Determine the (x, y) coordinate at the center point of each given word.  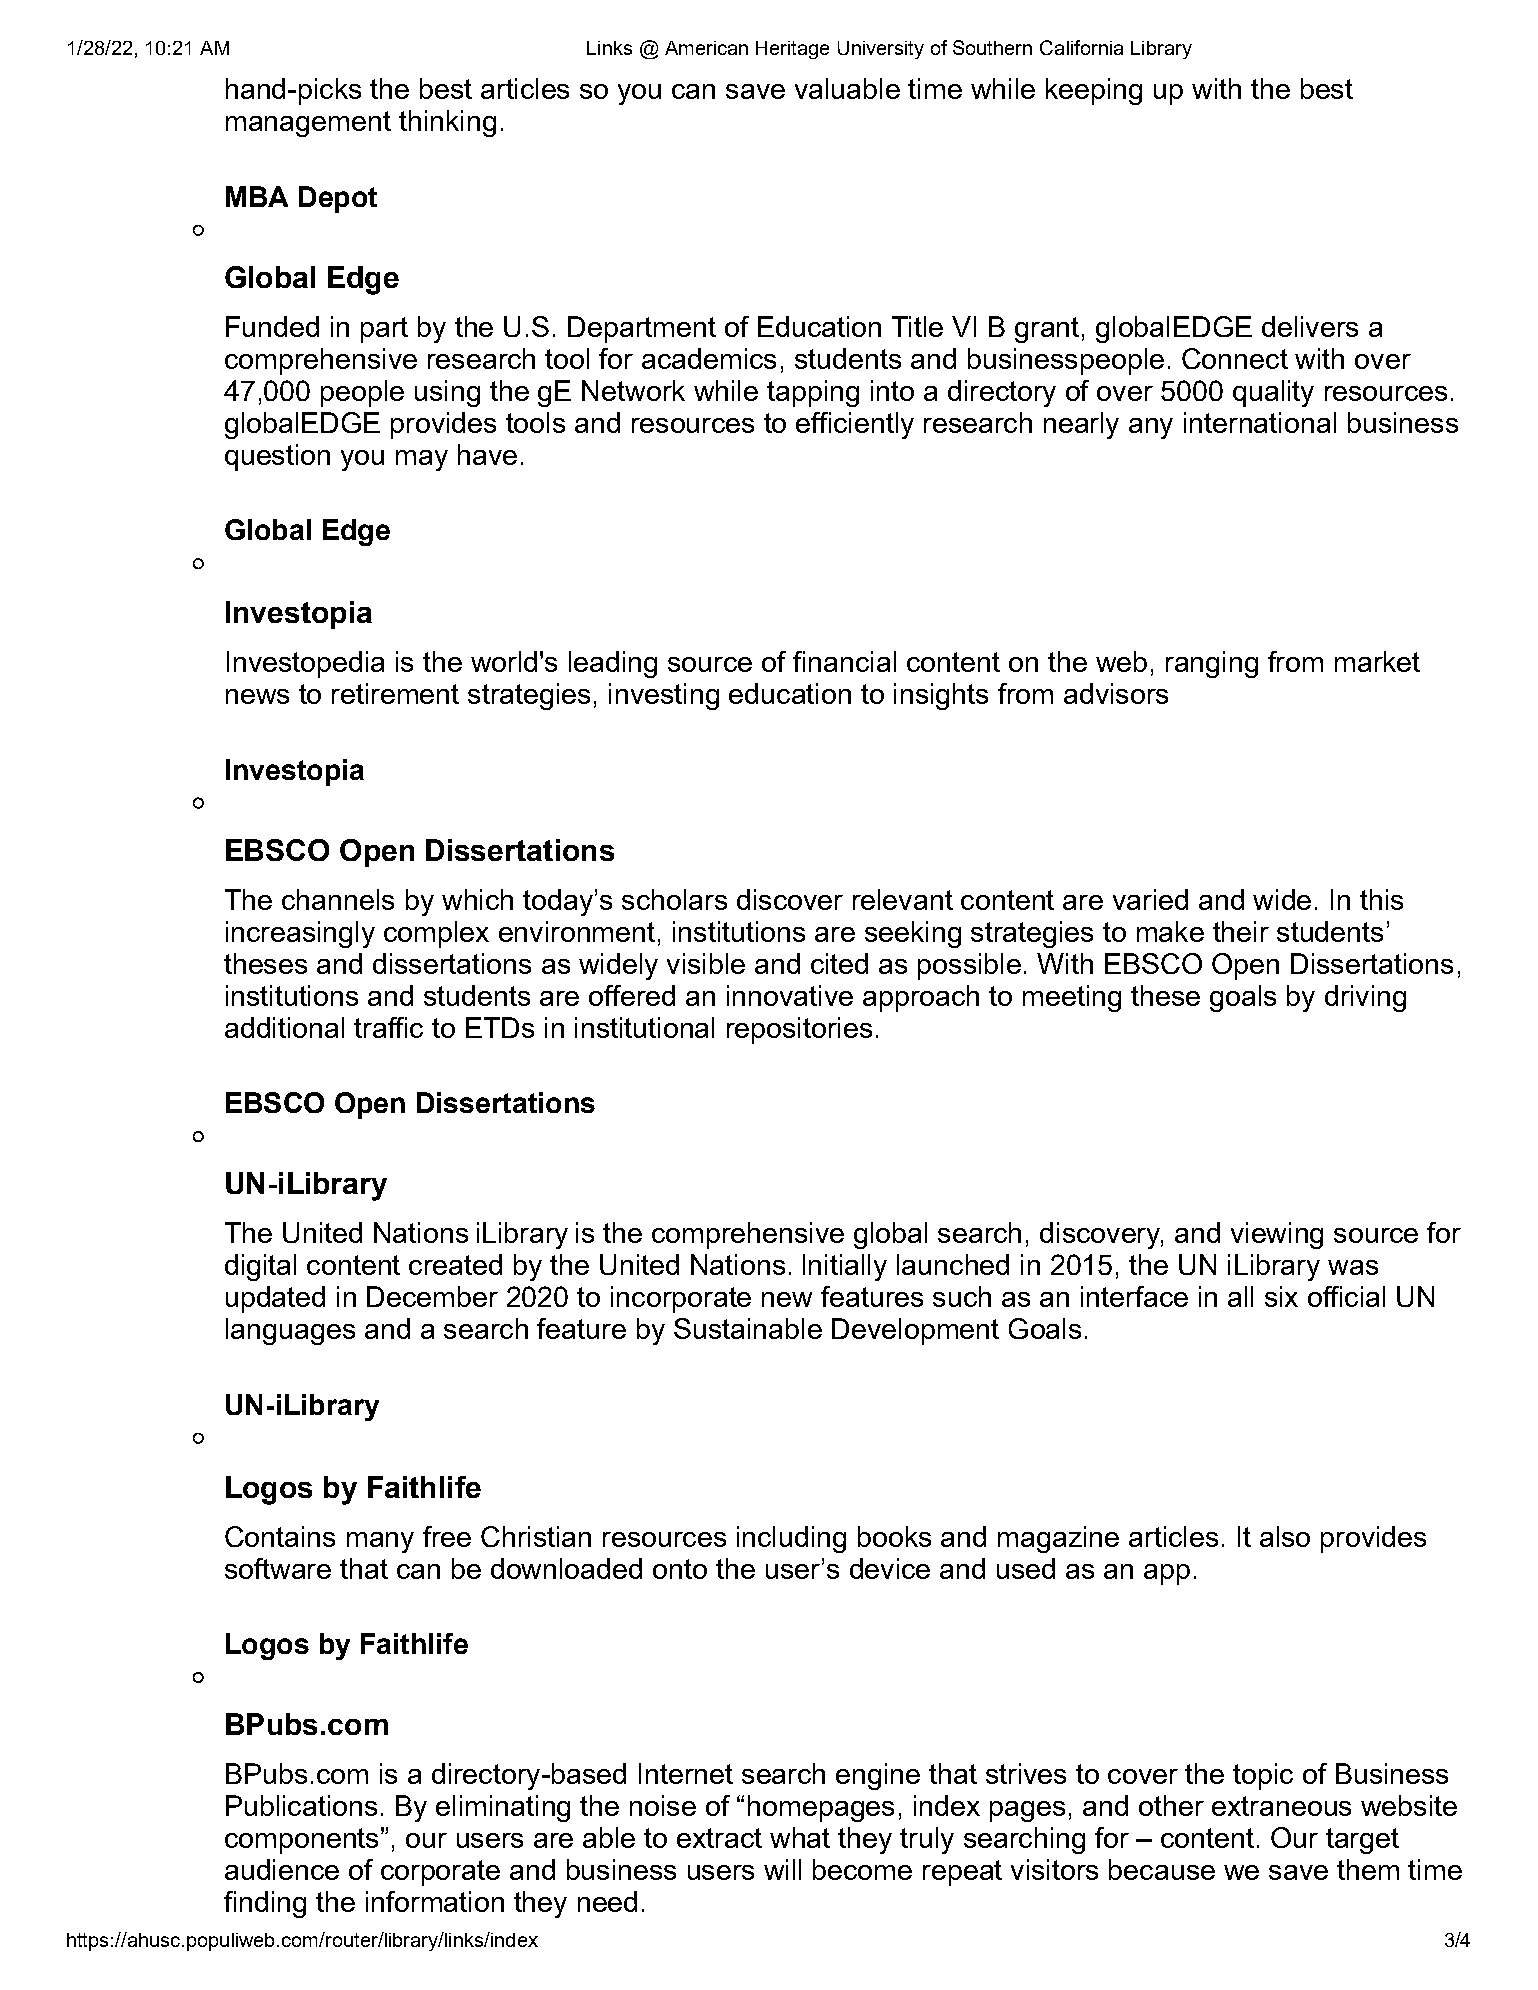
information (435, 1901)
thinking (447, 123)
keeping (1094, 91)
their (1241, 931)
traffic (388, 1027)
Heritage (792, 50)
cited (839, 963)
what (800, 1837)
